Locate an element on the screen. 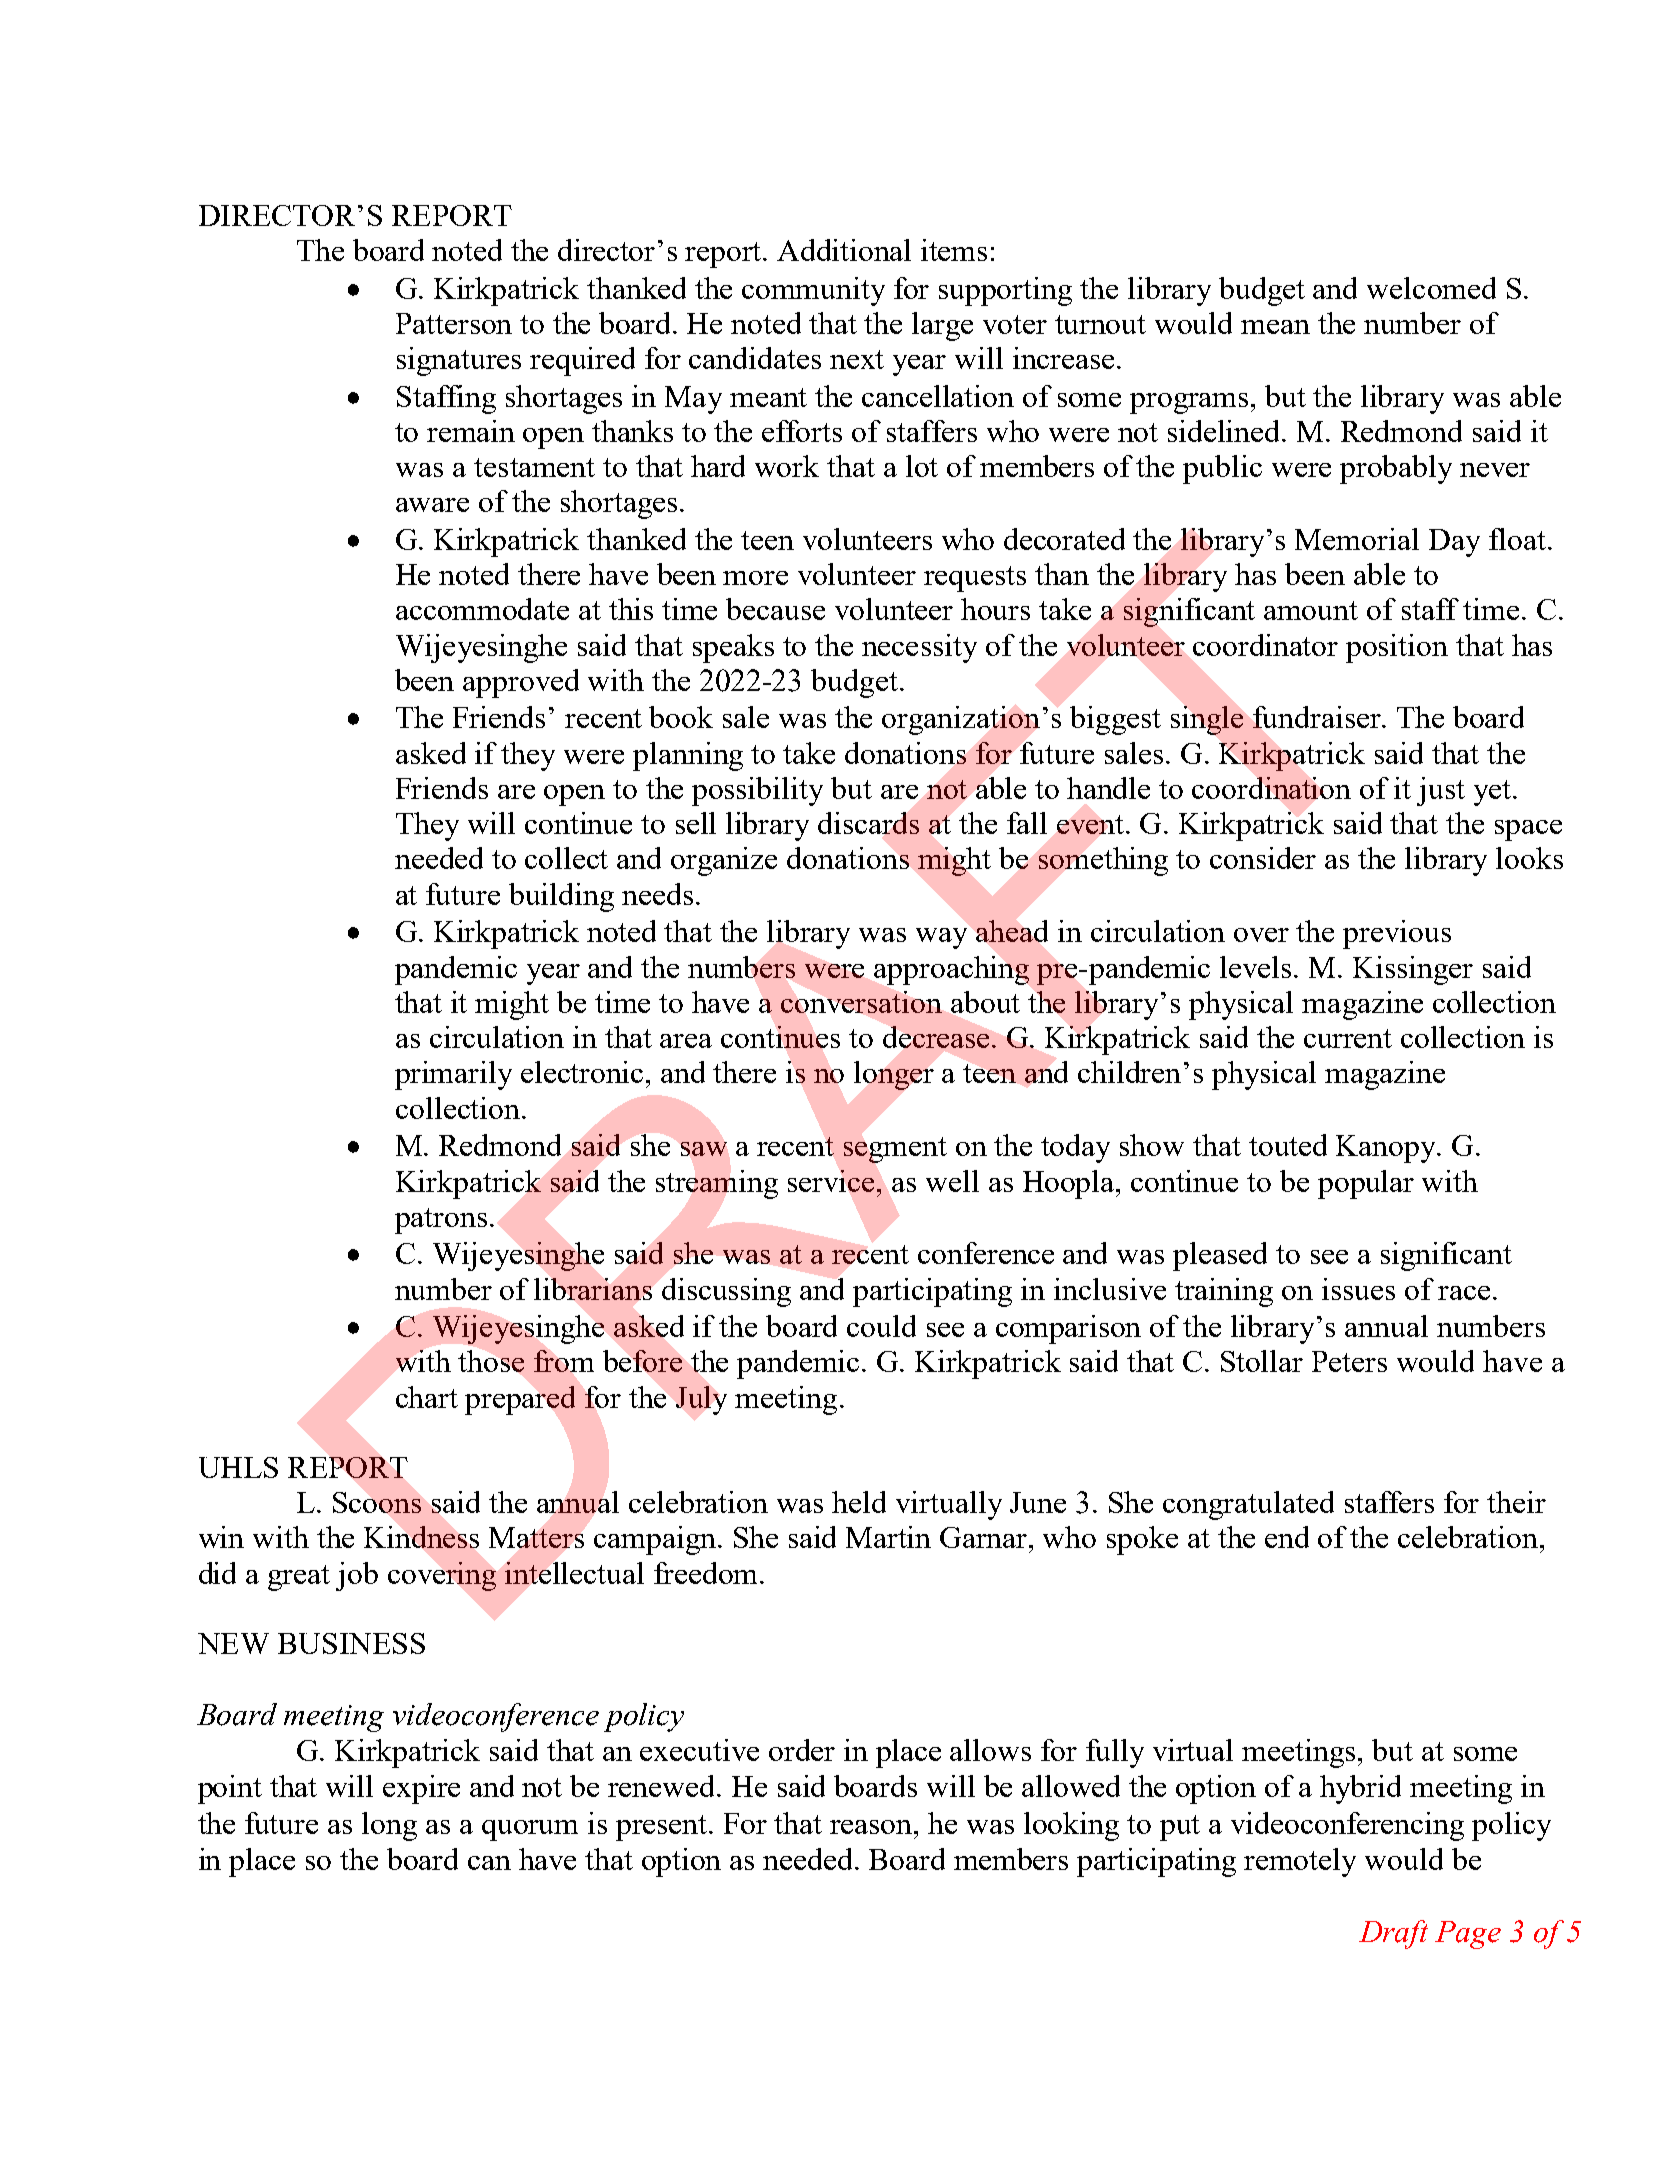 The height and width of the screenshot is (2175, 1680). building is located at coordinates (561, 897).
